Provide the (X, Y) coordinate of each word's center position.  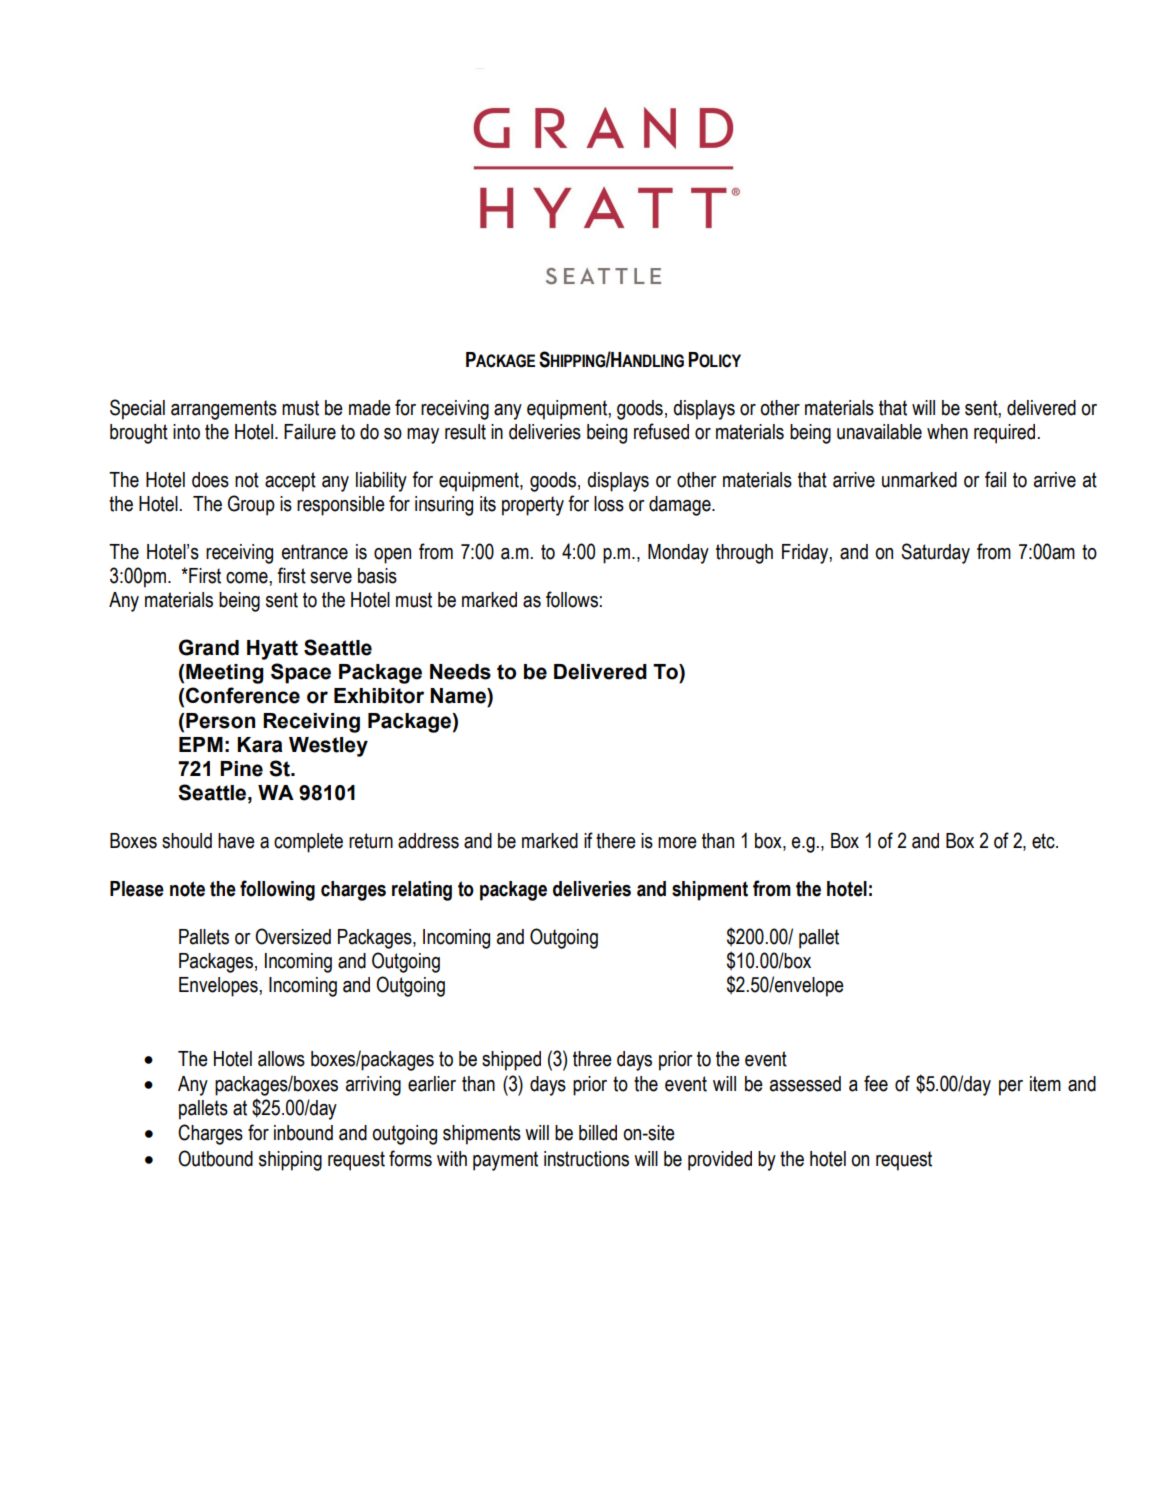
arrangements (224, 410)
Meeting (225, 674)
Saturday (935, 553)
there (616, 841)
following (277, 890)
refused (661, 431)
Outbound (215, 1158)
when (947, 432)
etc (1044, 841)
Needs (460, 672)
